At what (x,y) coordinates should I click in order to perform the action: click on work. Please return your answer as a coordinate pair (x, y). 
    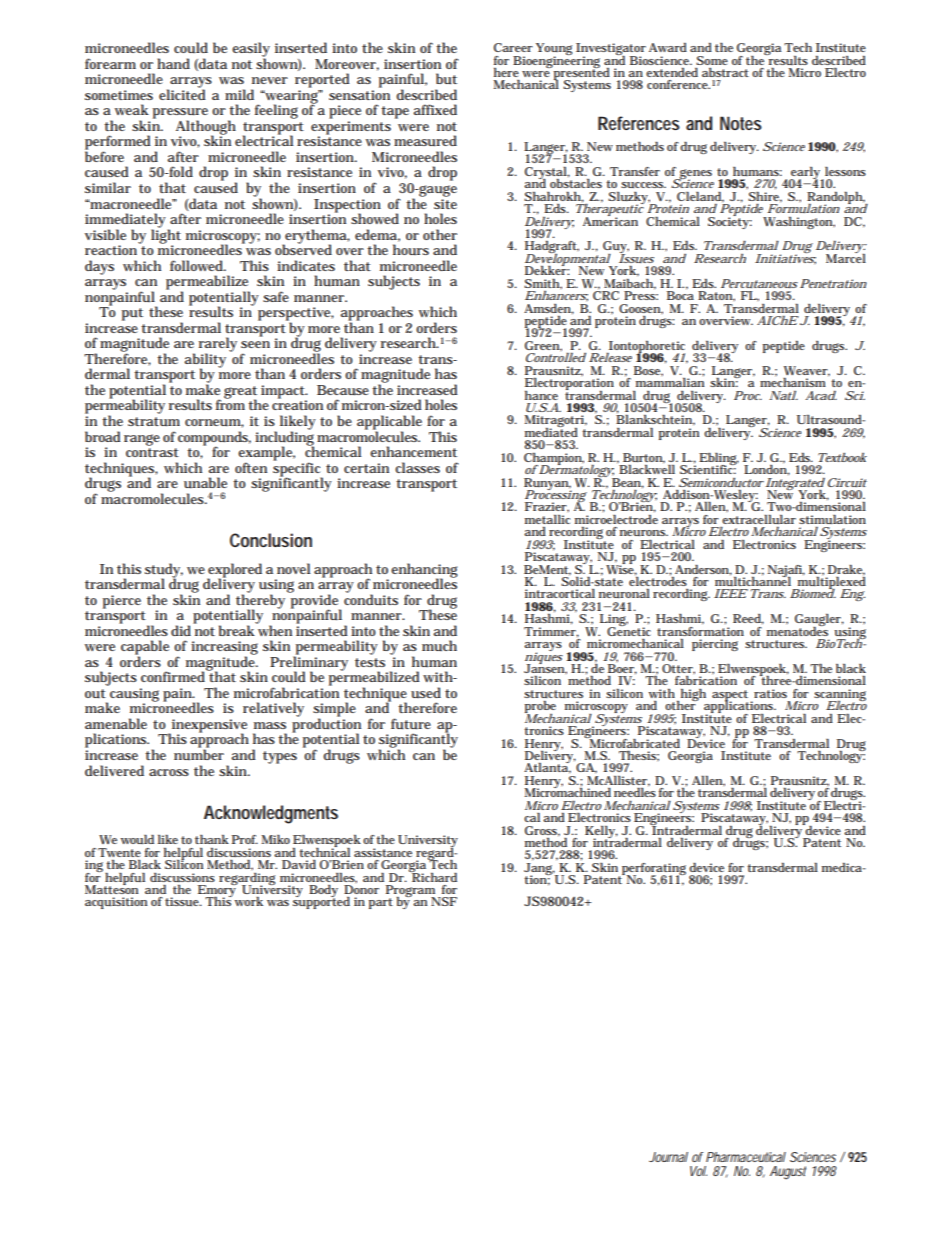
    Looking at the image, I should click on (249, 901).
